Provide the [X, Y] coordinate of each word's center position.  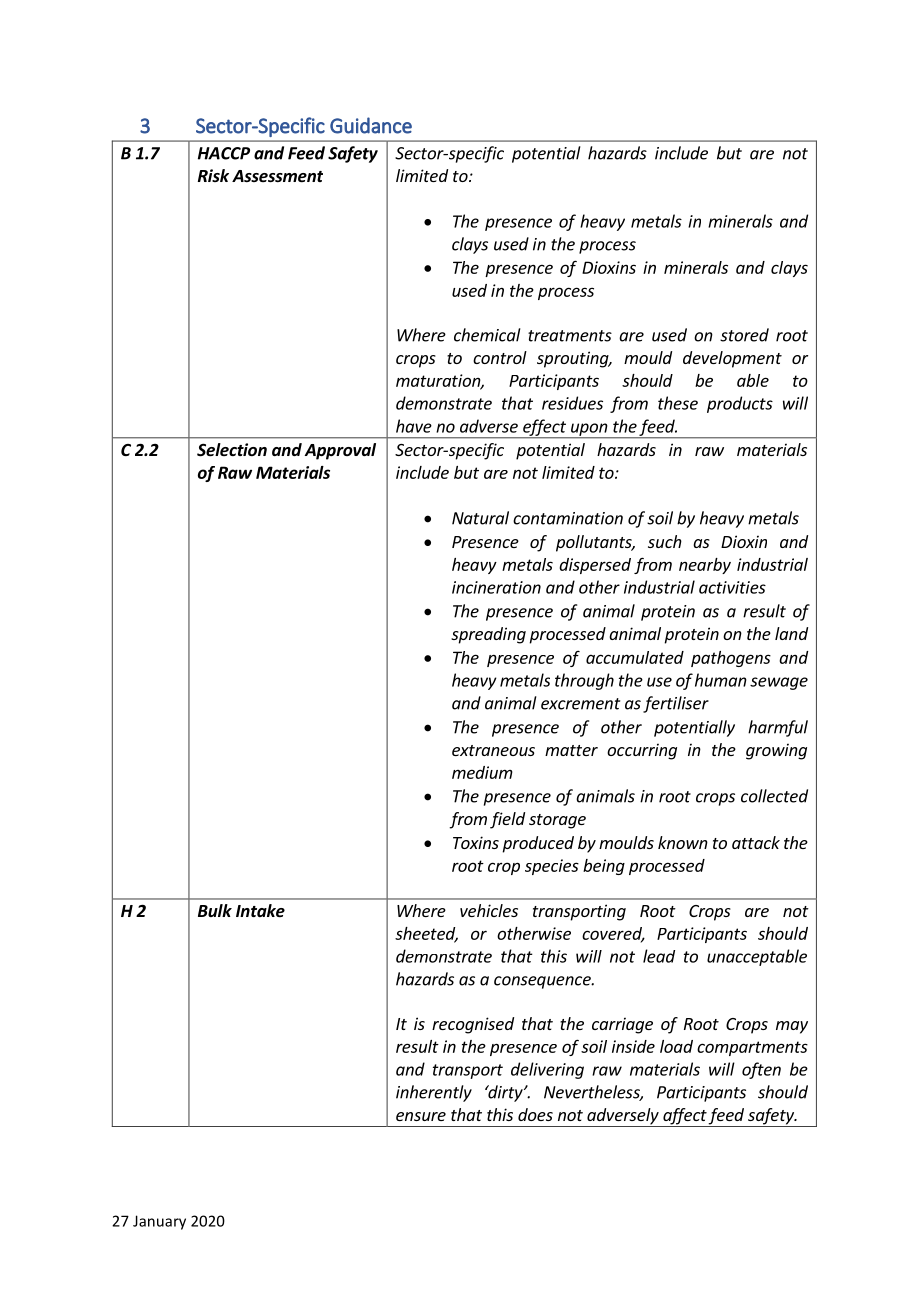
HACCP [224, 153]
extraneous [493, 750]
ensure [421, 1116]
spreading [488, 635]
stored [744, 335]
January [159, 1222]
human [721, 680]
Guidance [371, 125]
